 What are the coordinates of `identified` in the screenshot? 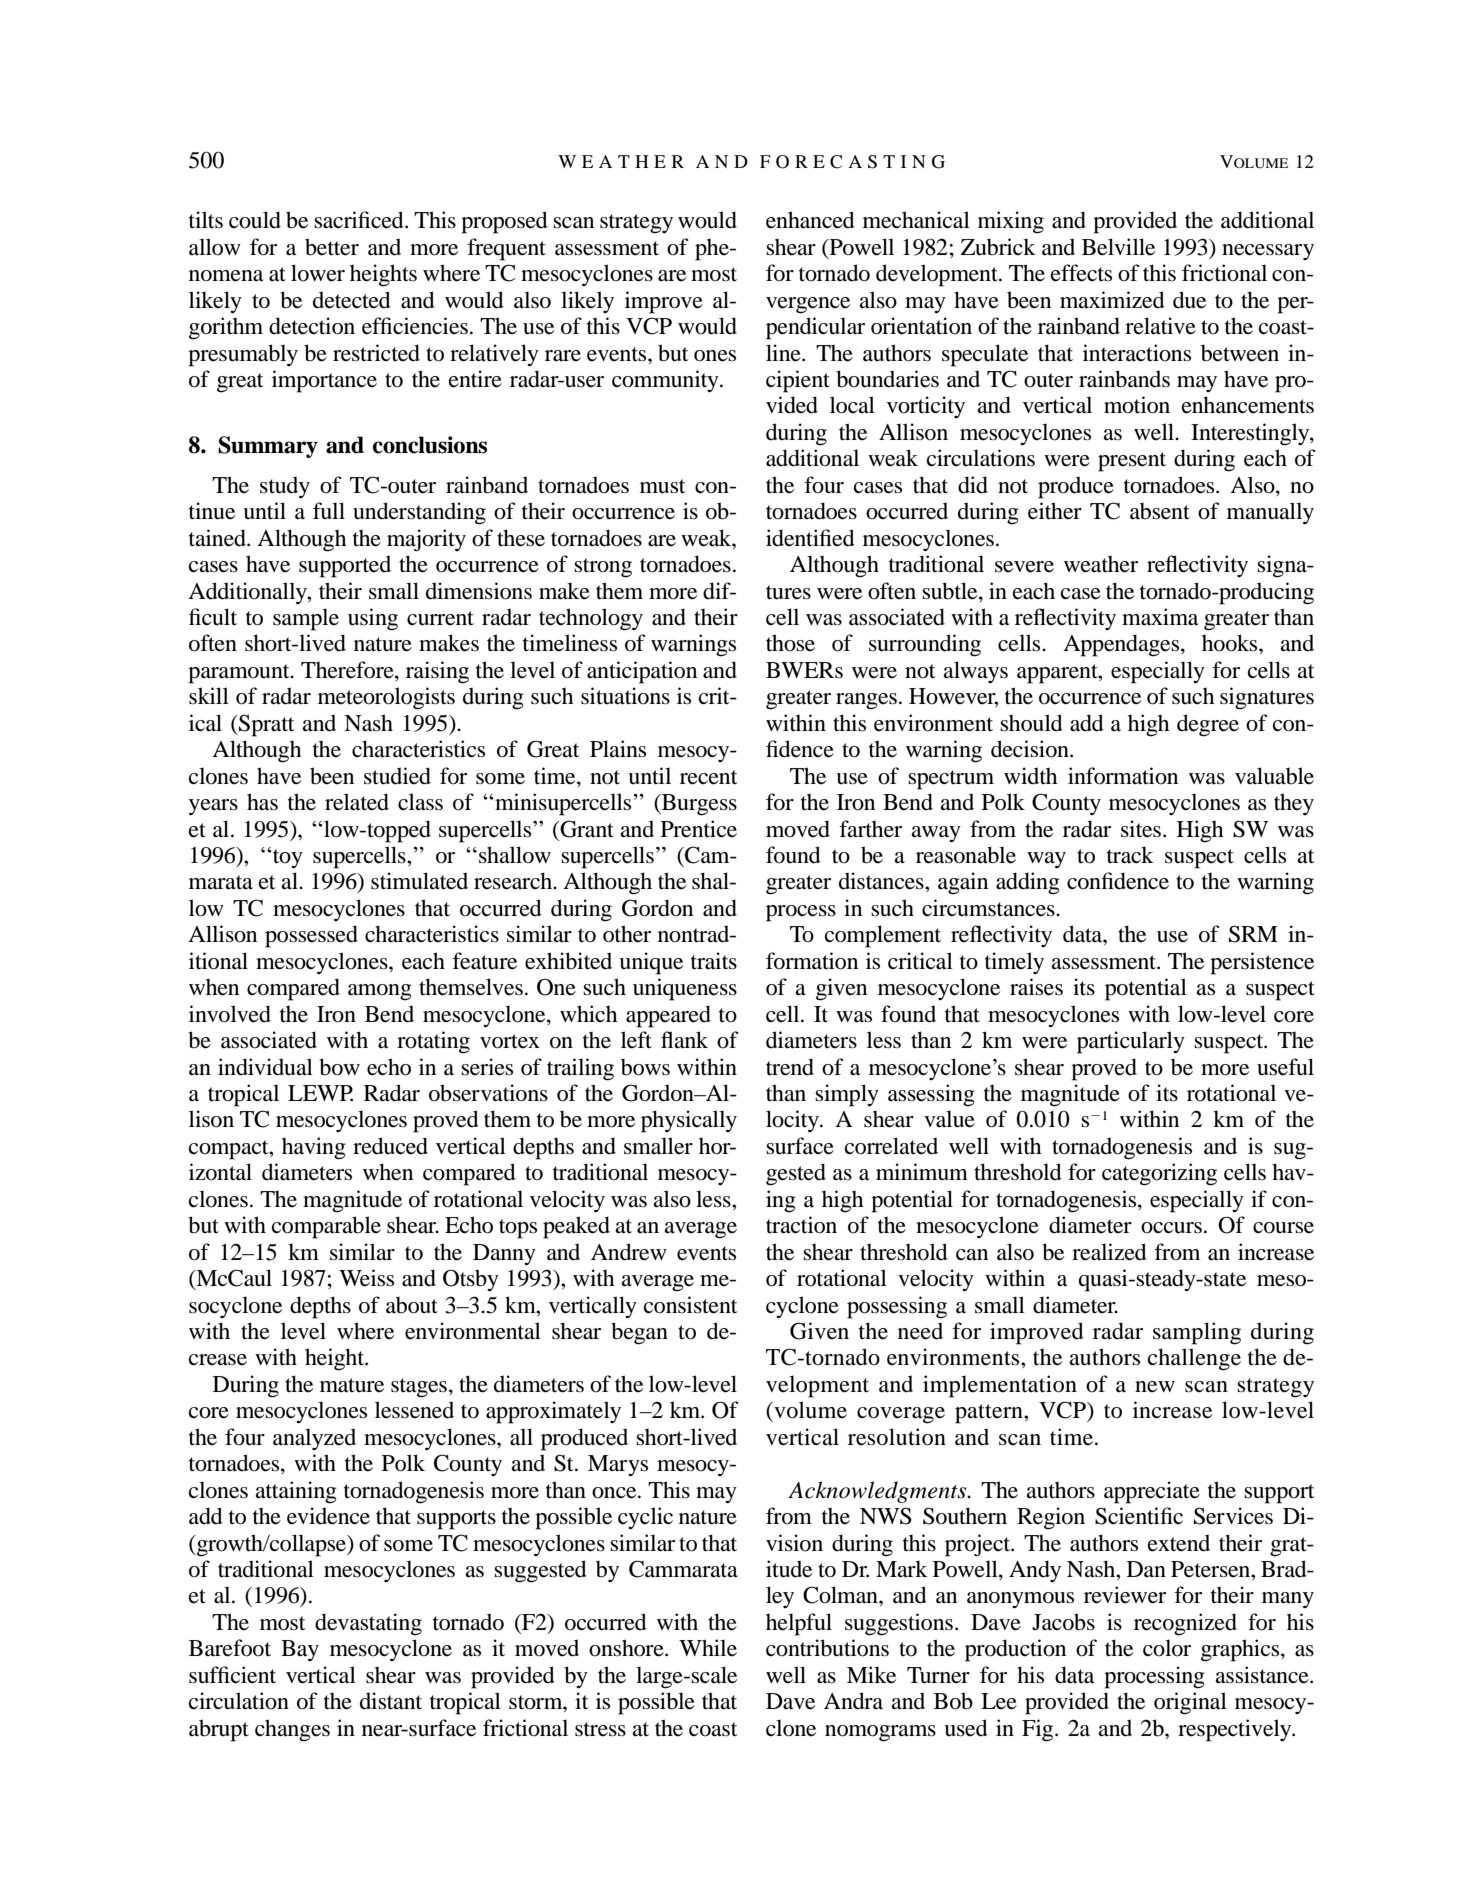 It's located at (810, 538).
